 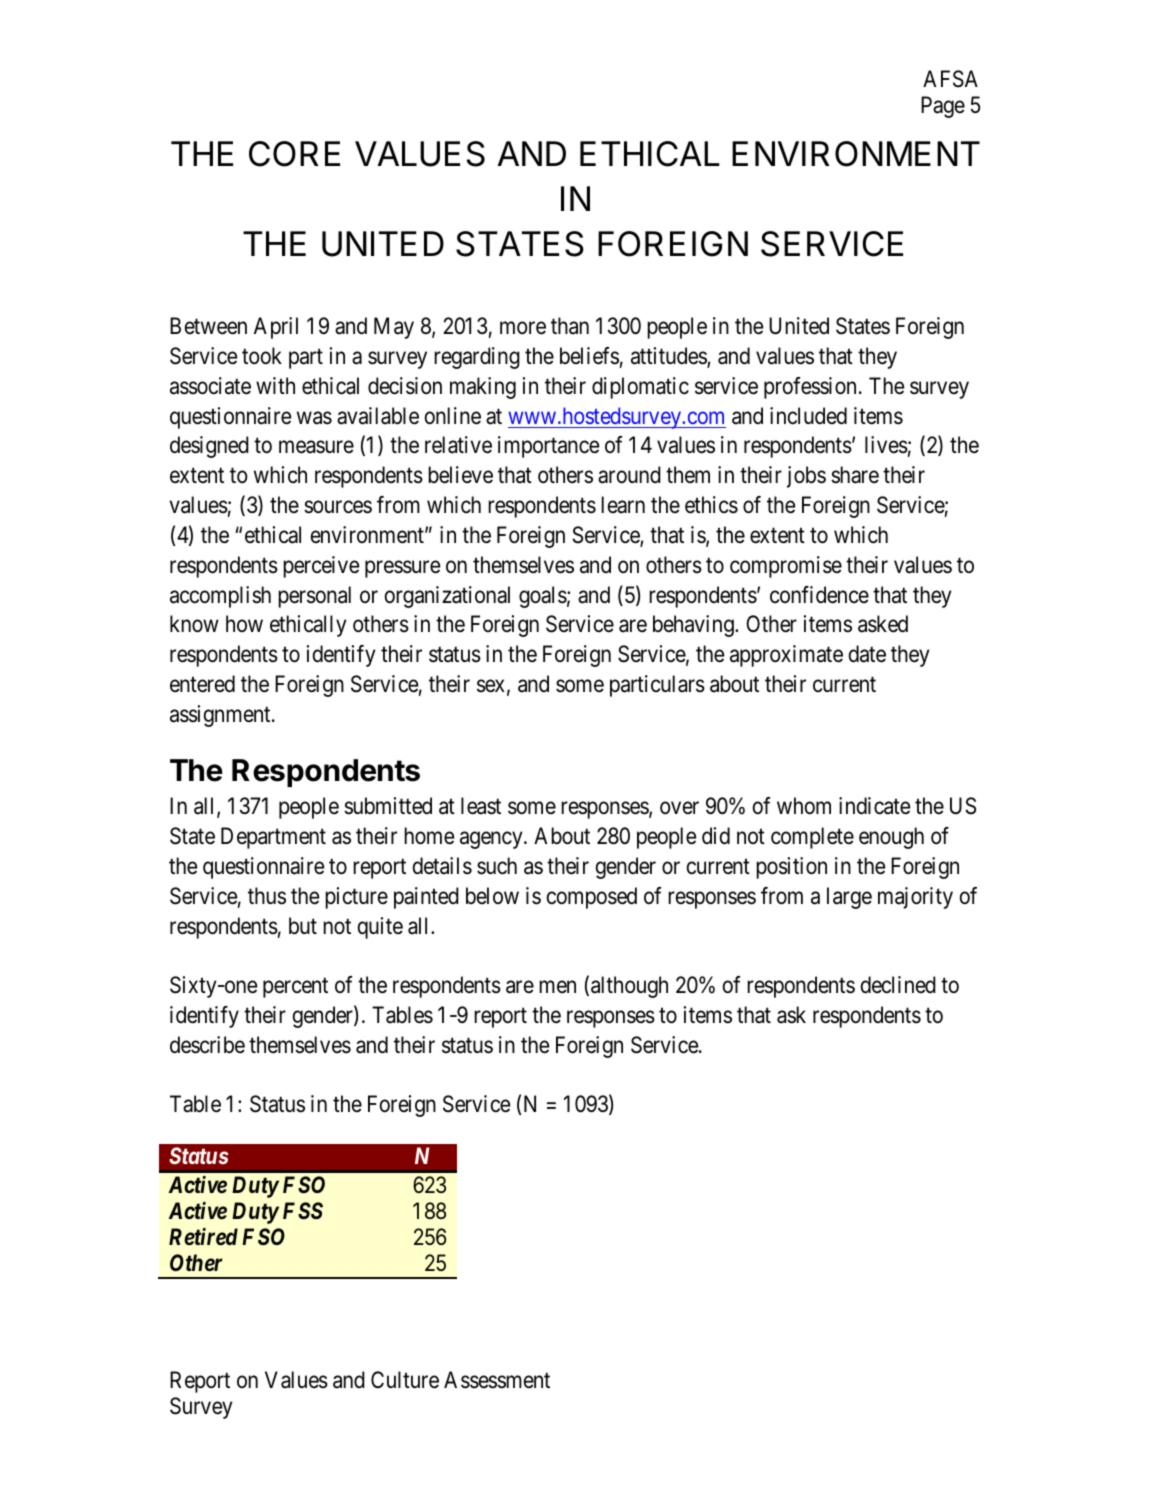 I want to click on least, so click(x=481, y=806).
